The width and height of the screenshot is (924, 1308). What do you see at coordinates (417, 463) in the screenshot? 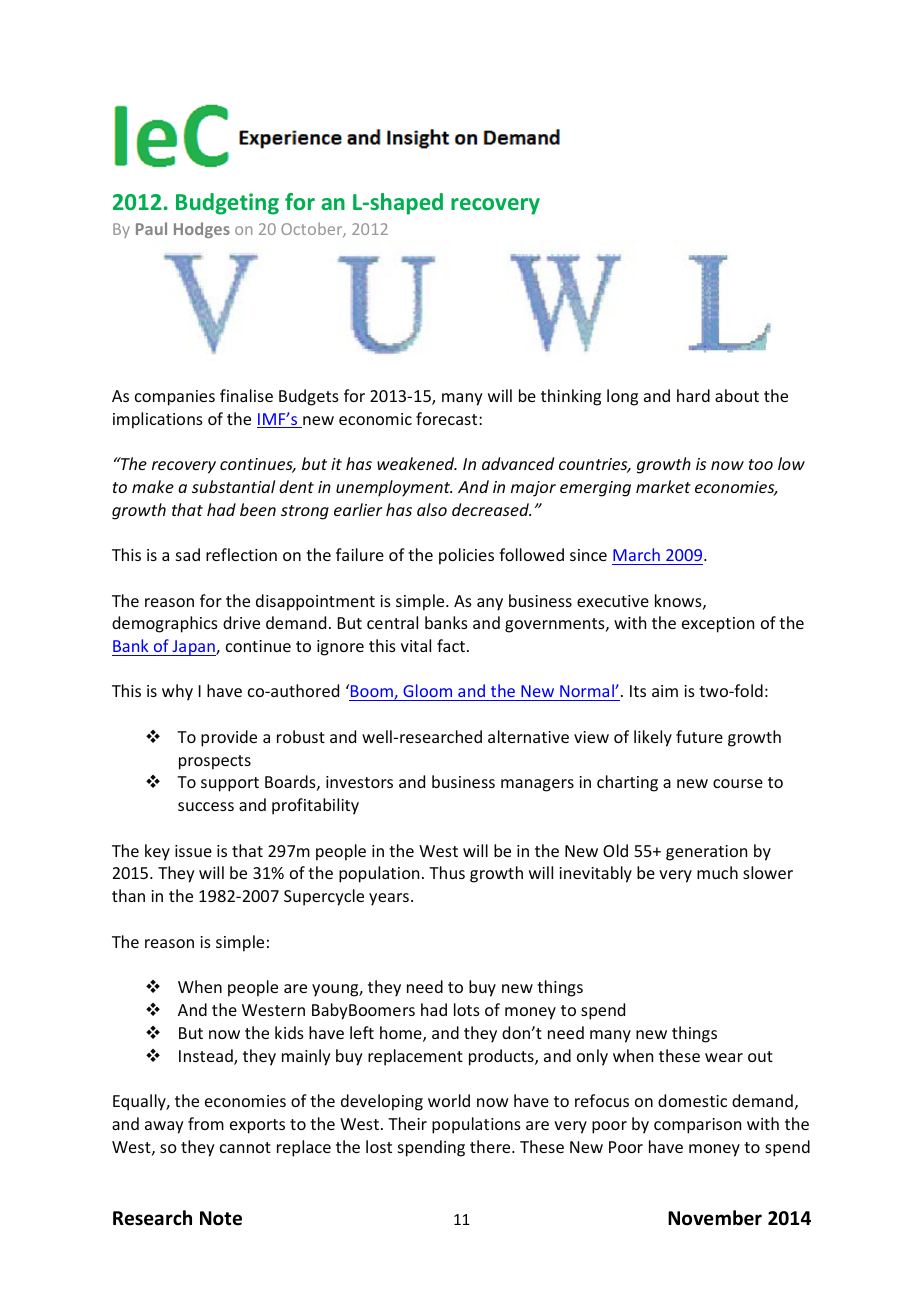
I see `weakened` at bounding box center [417, 463].
